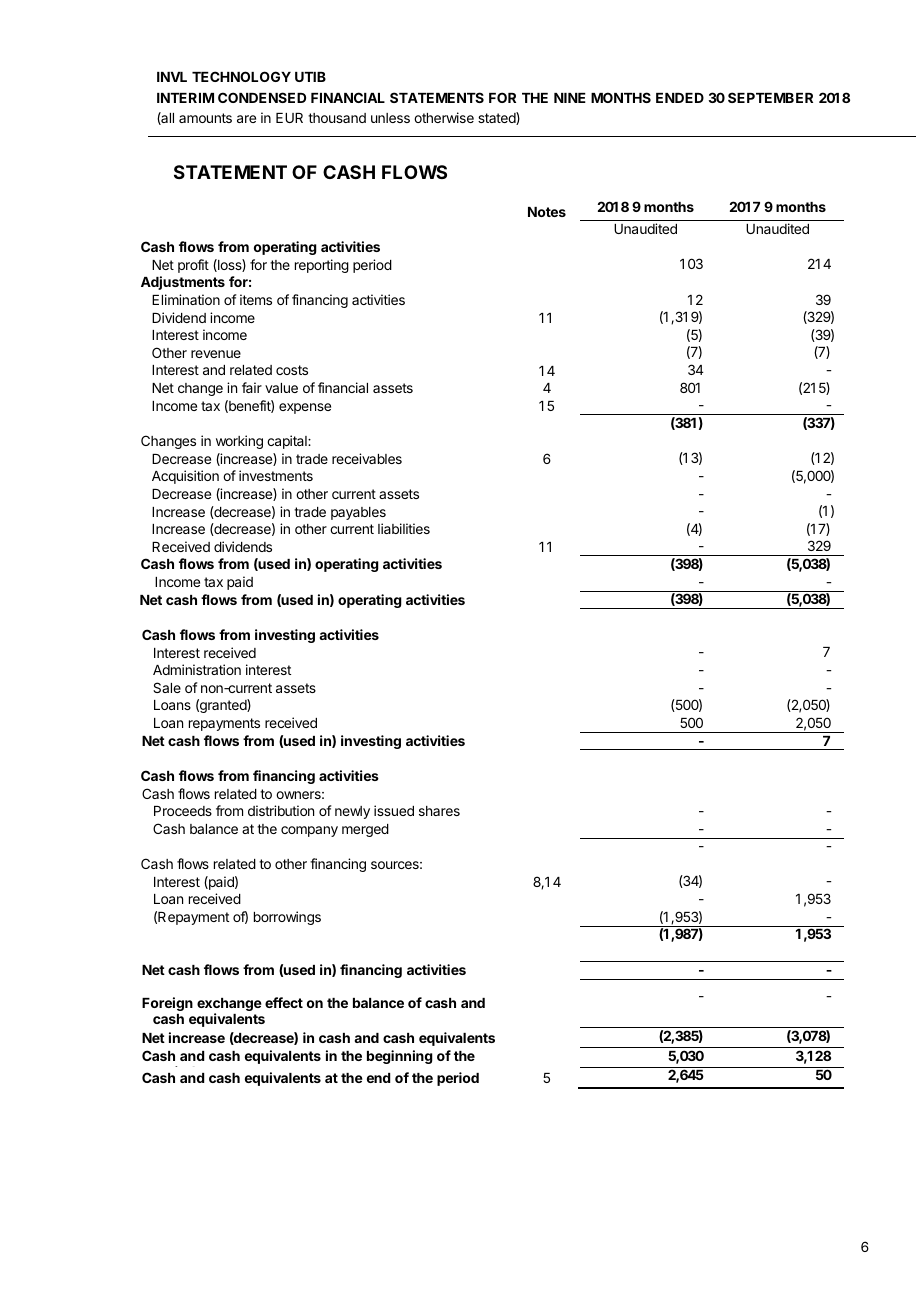  I want to click on Administration, so click(197, 669).
